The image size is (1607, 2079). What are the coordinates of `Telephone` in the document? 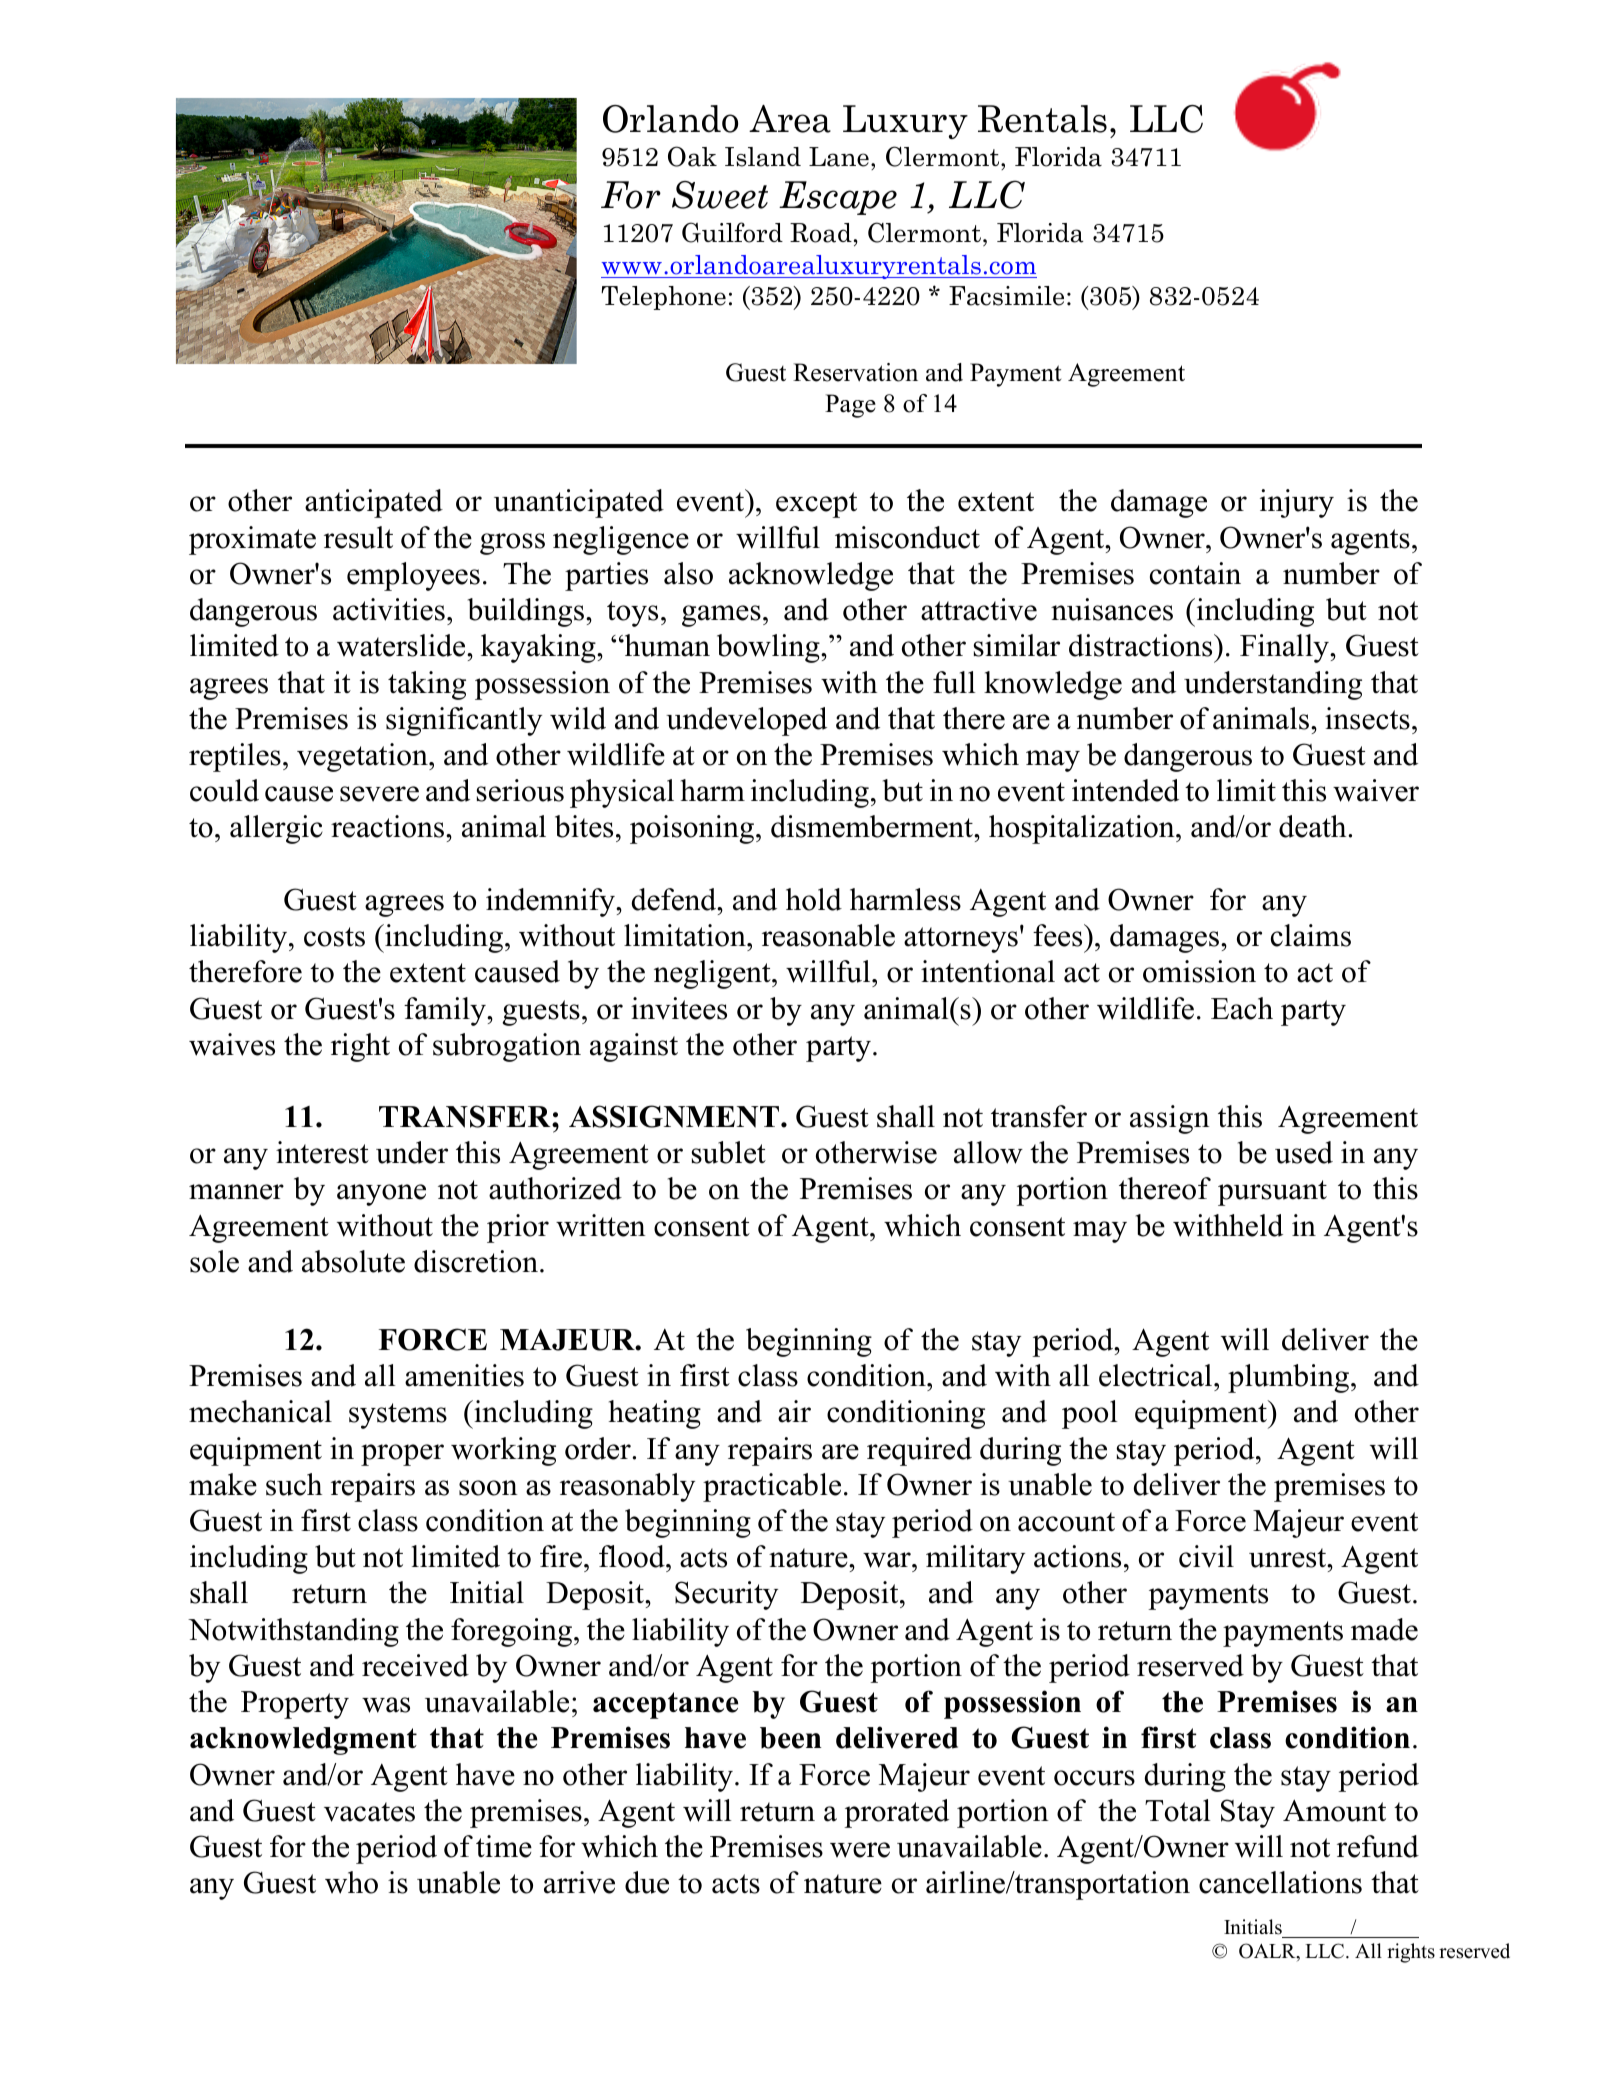 It's located at (663, 298).
